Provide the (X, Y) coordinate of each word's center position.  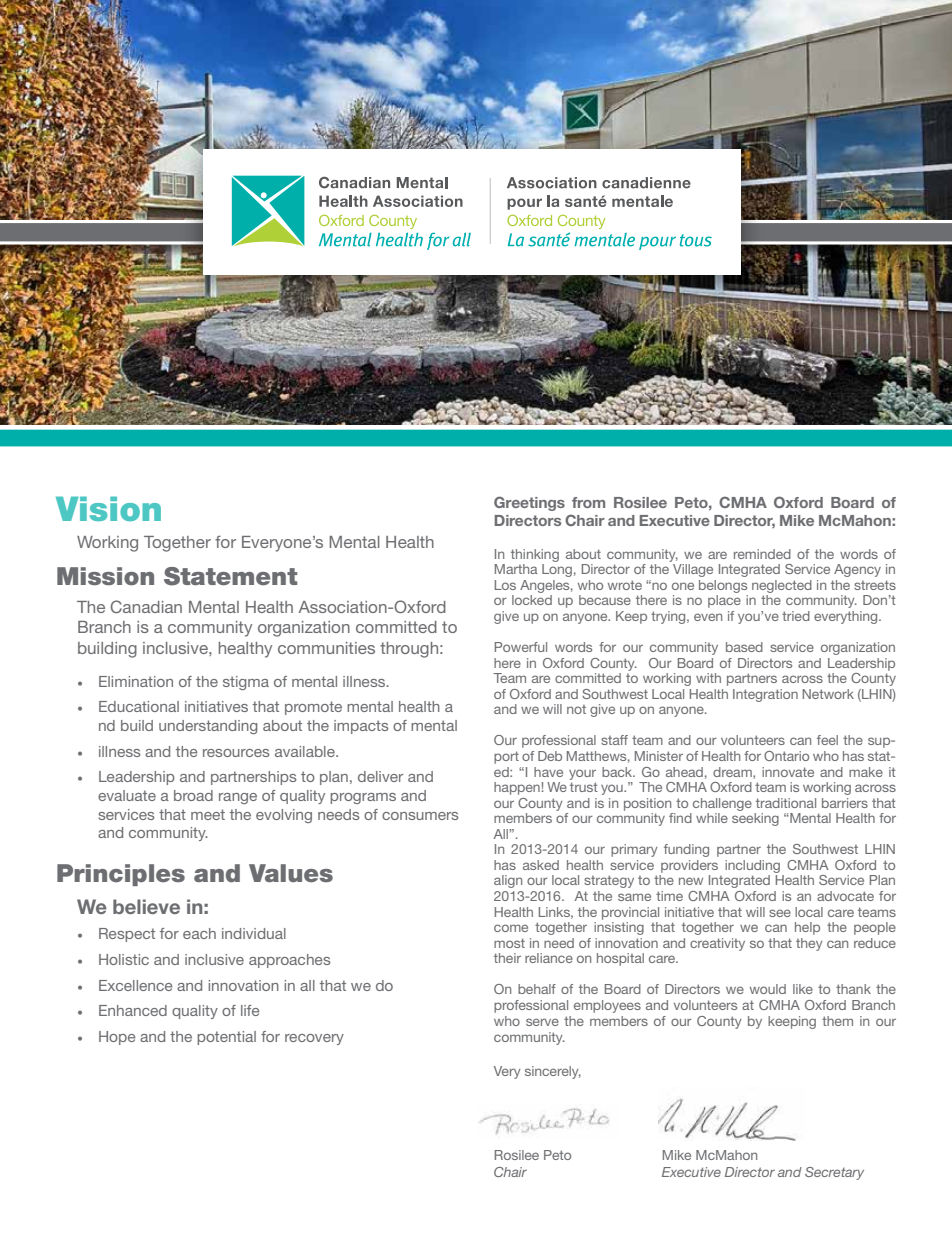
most (509, 943)
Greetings (529, 503)
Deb (550, 756)
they (809, 944)
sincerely (553, 1072)
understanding (208, 727)
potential (226, 1038)
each (199, 933)
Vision (108, 508)
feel (827, 740)
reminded (762, 554)
